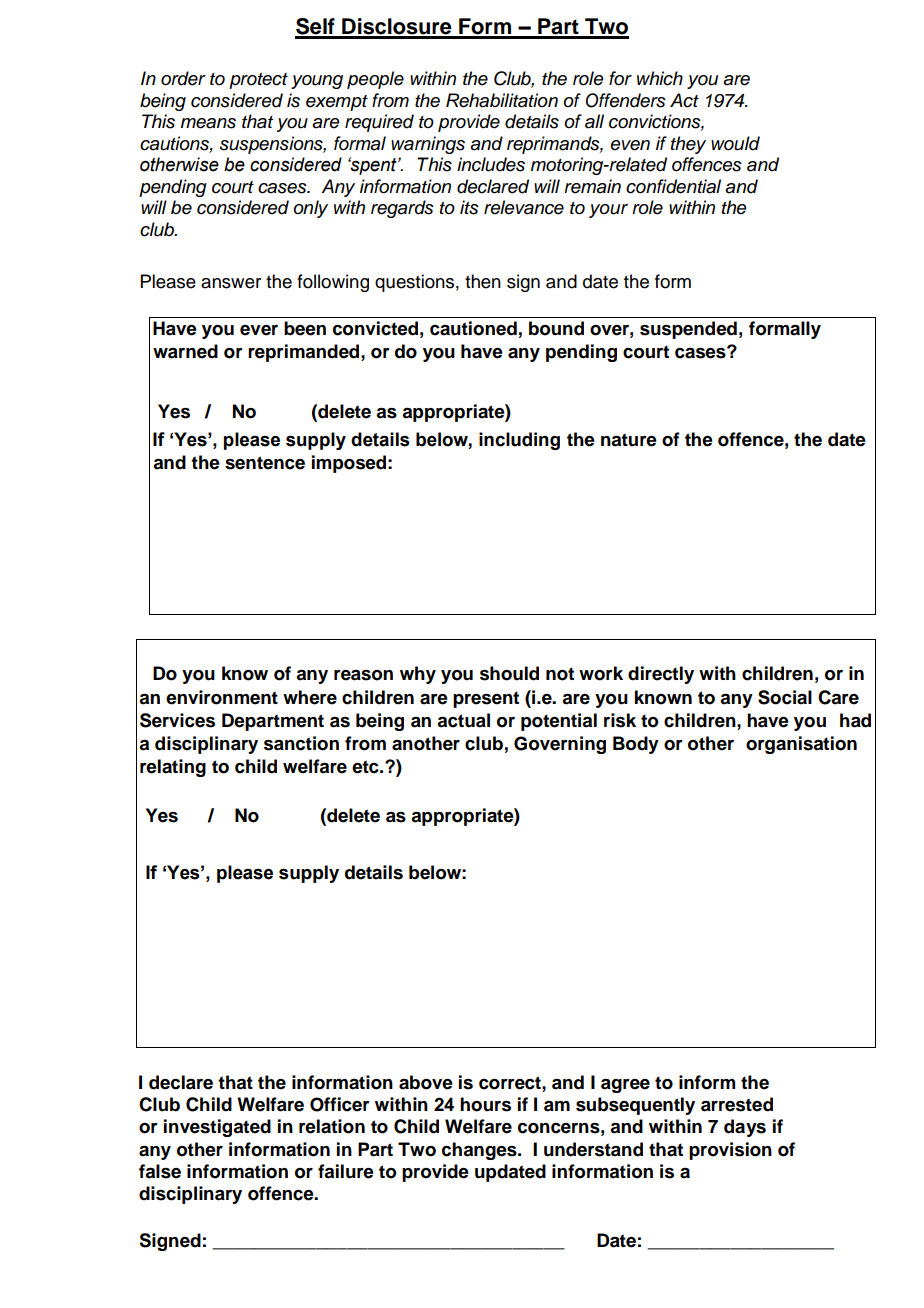  Describe the element at coordinates (480, 1151) in the screenshot. I see `changes` at that location.
